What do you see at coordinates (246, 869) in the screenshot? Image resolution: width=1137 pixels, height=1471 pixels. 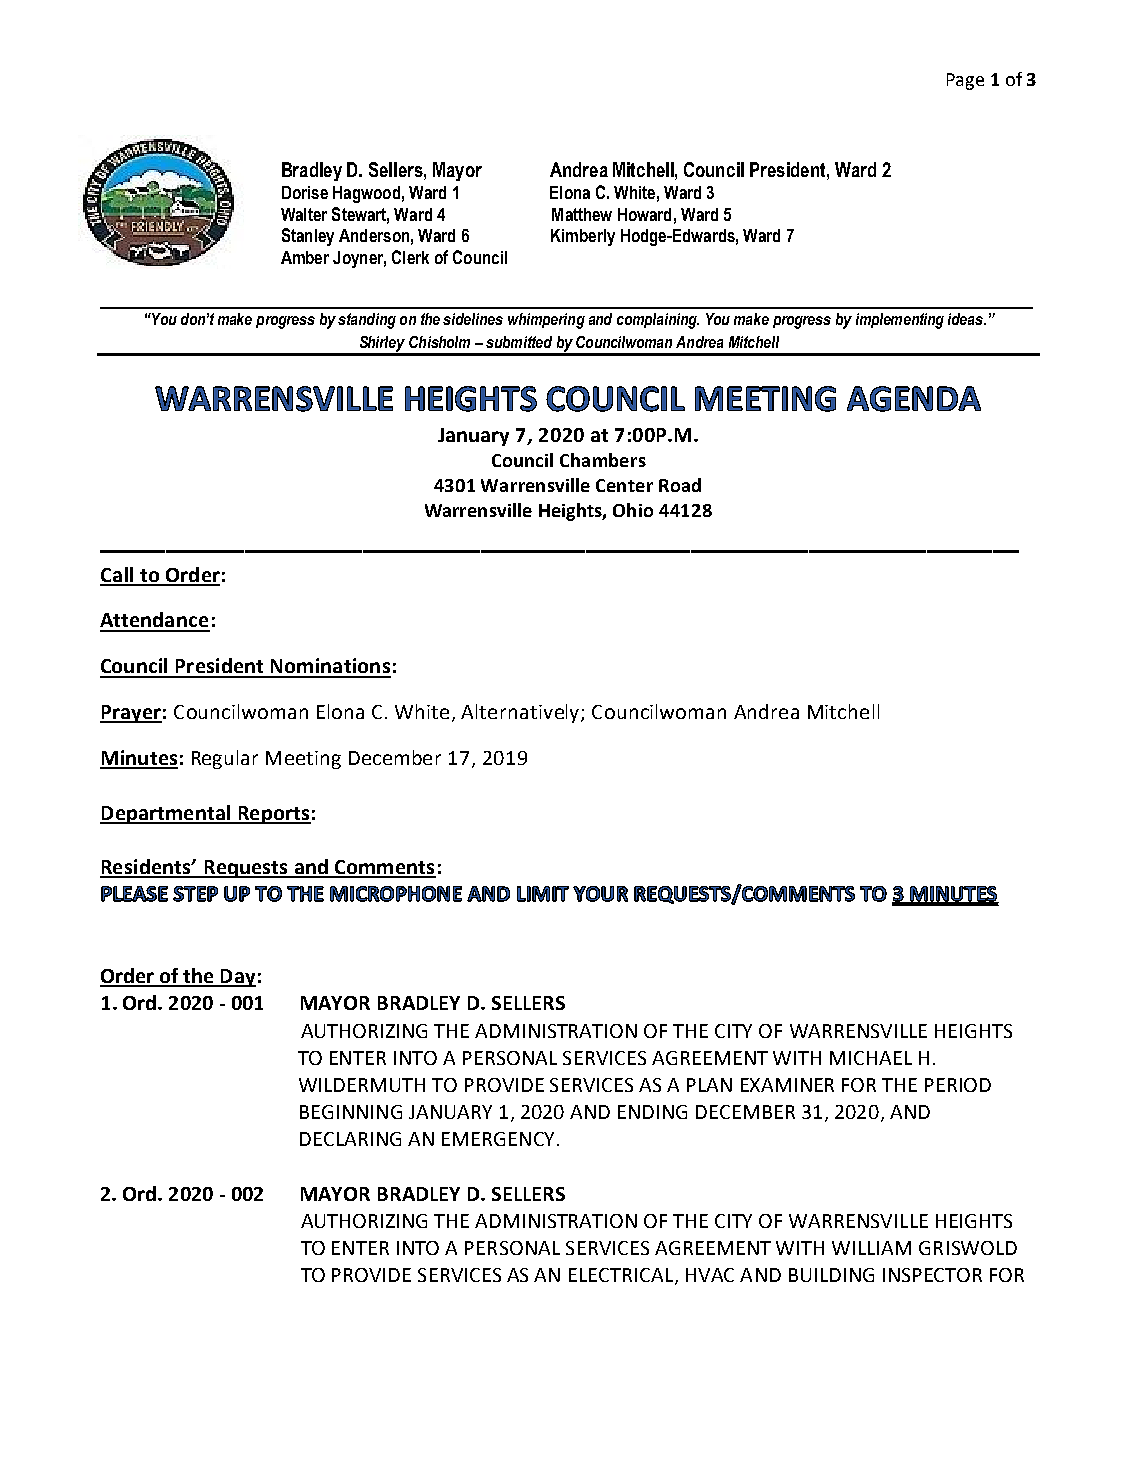 I see `Requests` at bounding box center [246, 869].
